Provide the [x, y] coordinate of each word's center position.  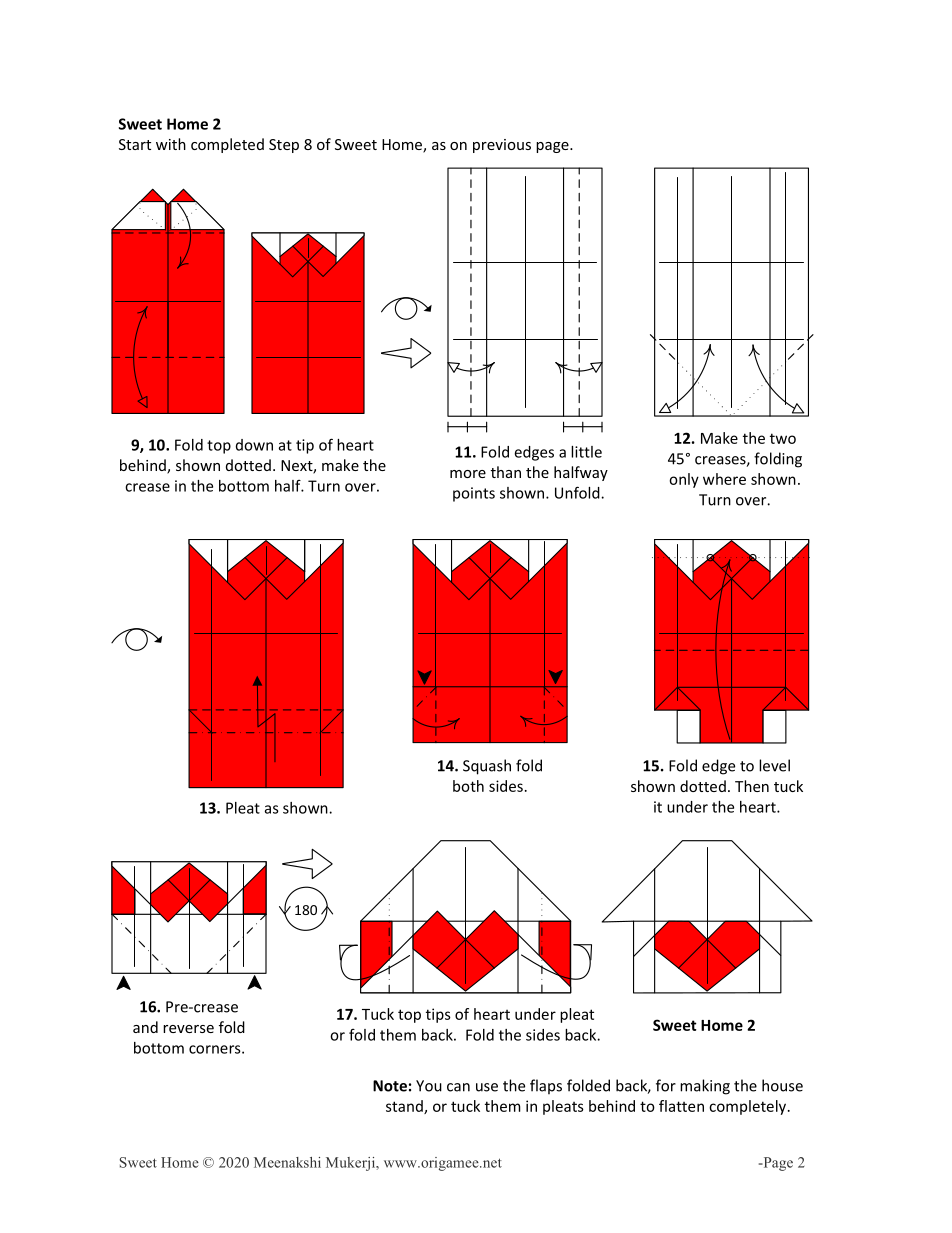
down [254, 445]
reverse [188, 1029]
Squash [487, 767]
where [724, 479]
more [468, 474]
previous [502, 146]
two [783, 438]
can [458, 1087]
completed [227, 145]
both [468, 786]
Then [752, 786]
